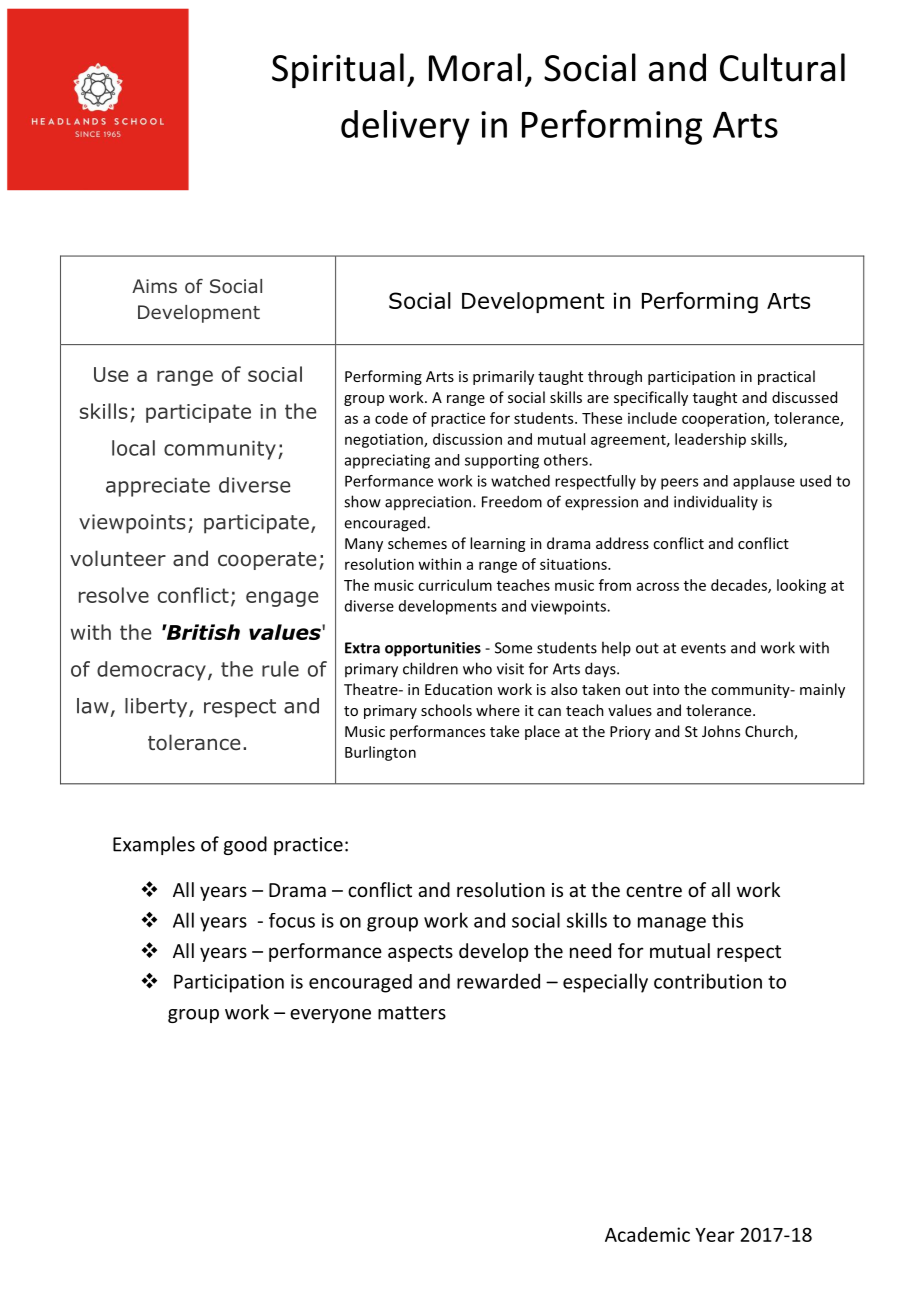  I want to click on Moral, so click(475, 67).
